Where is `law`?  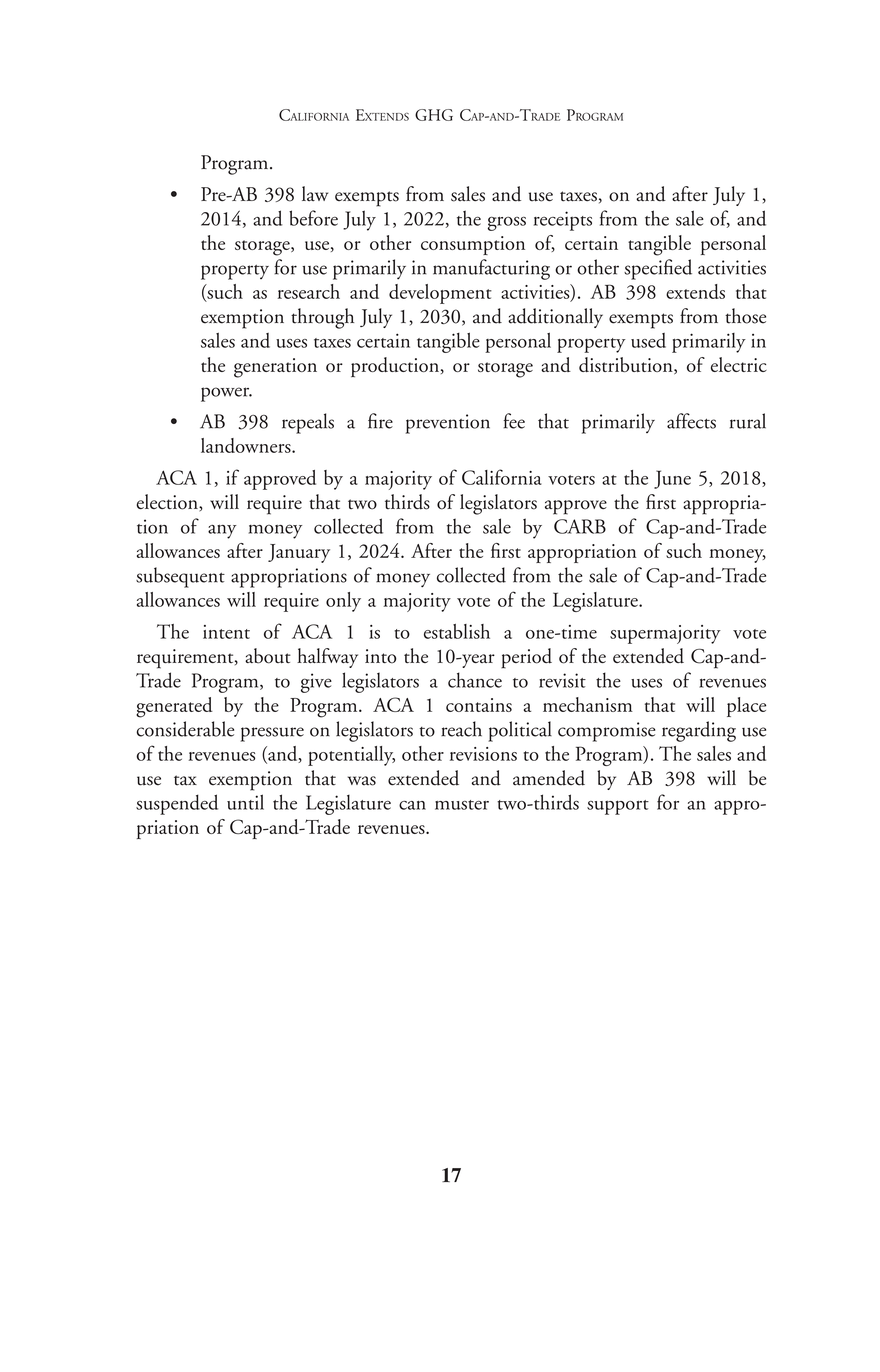
law is located at coordinates (315, 194).
